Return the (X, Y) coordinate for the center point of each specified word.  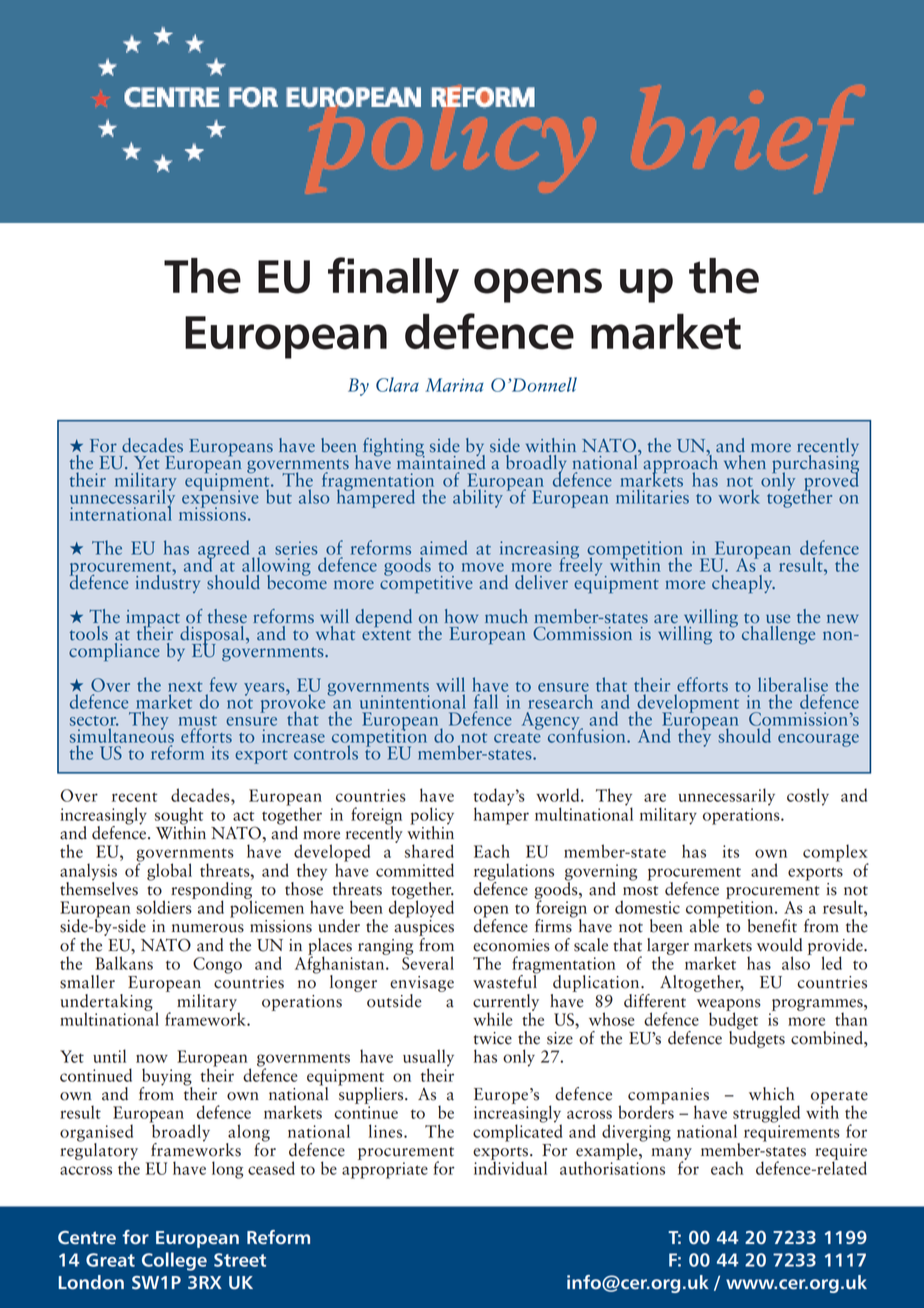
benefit (772, 926)
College (174, 1261)
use (778, 619)
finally (393, 280)
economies (511, 945)
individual (510, 1167)
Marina (454, 385)
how (461, 616)
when (745, 461)
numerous (208, 928)
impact (153, 620)
